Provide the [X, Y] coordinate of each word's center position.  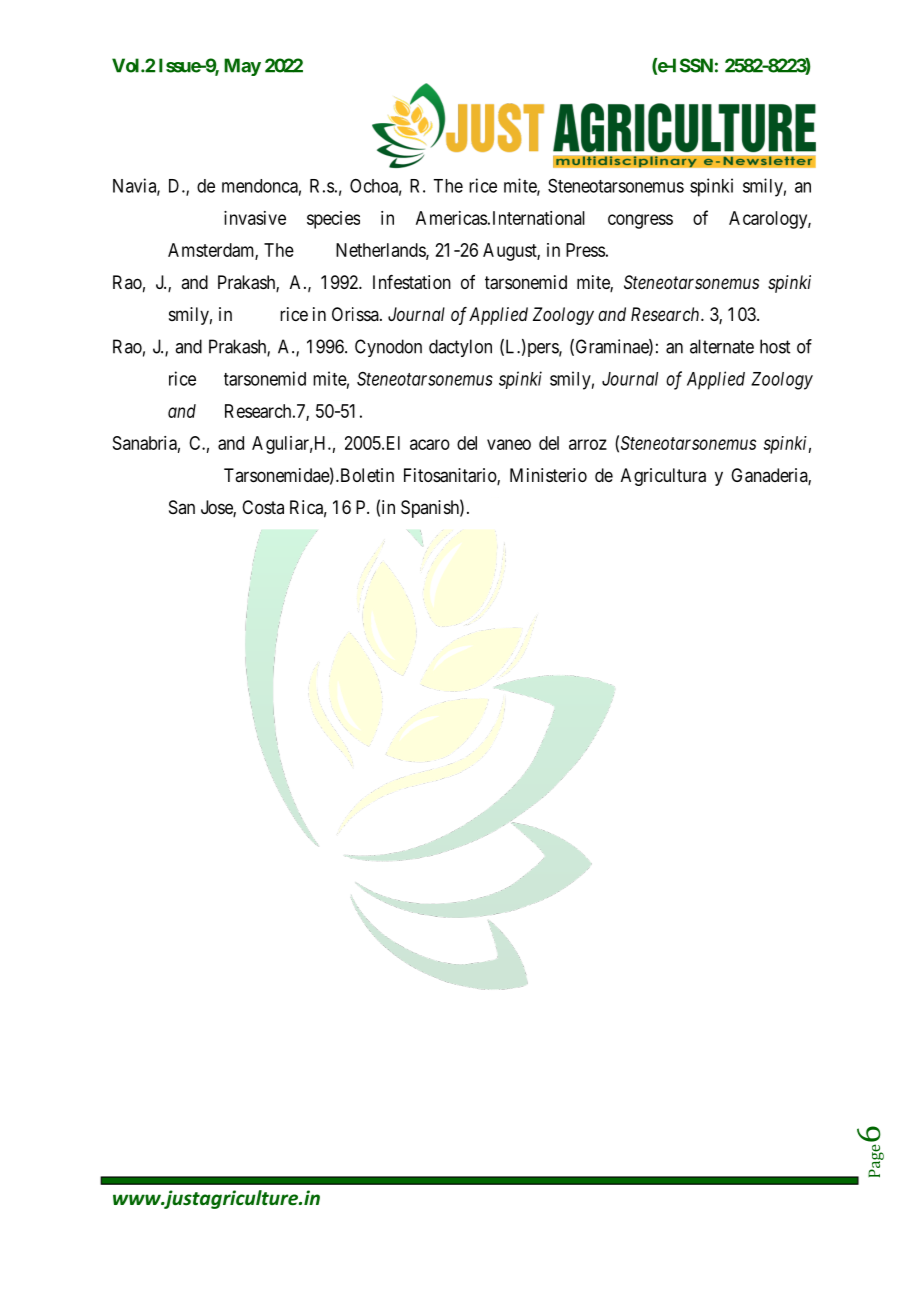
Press [585, 250]
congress [640, 221]
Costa [263, 507]
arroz [588, 444]
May [242, 67]
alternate [722, 346]
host [775, 346]
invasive [255, 218]
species [333, 220]
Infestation [412, 282]
